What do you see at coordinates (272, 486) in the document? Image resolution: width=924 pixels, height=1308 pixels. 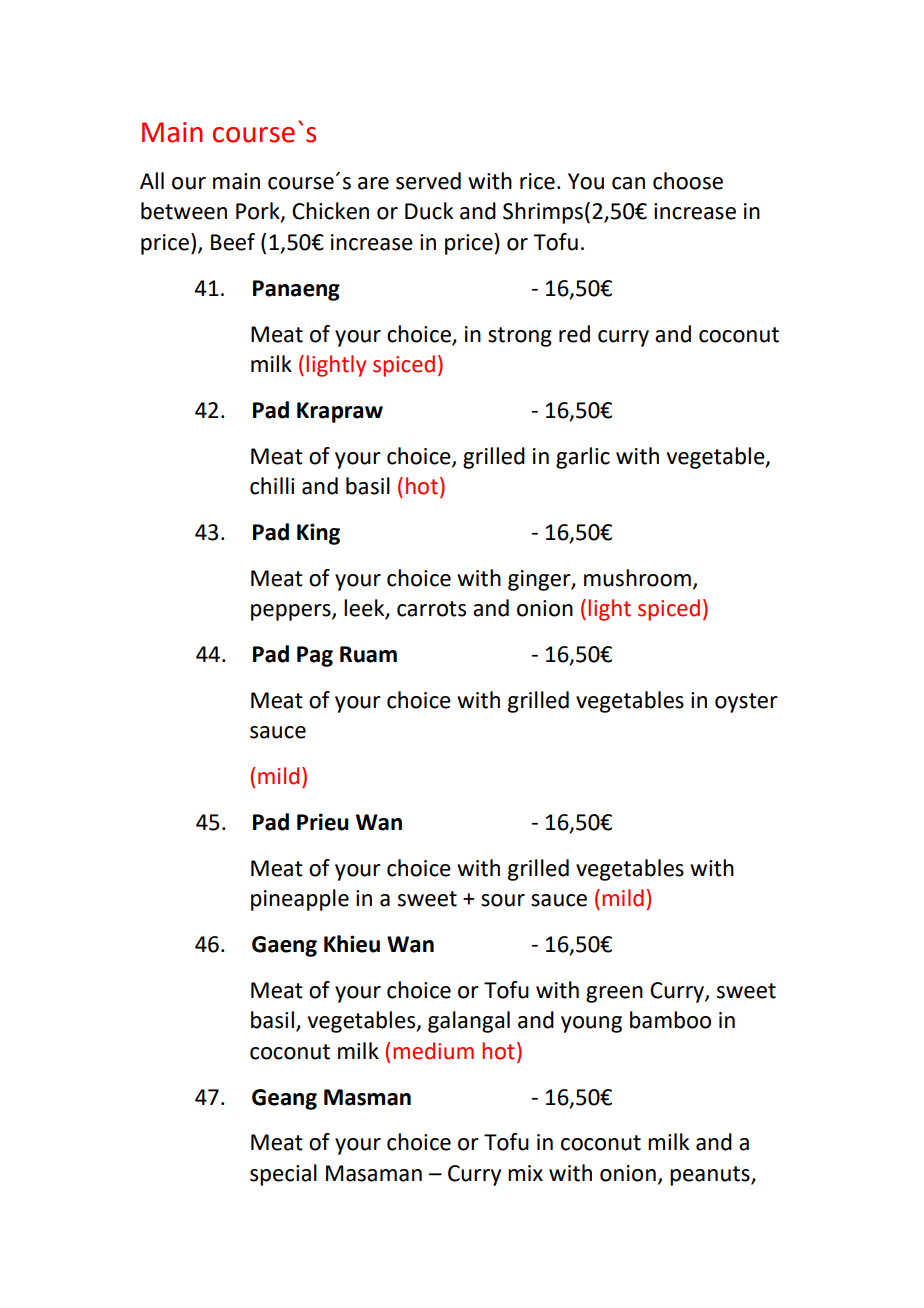 I see `chilli` at bounding box center [272, 486].
